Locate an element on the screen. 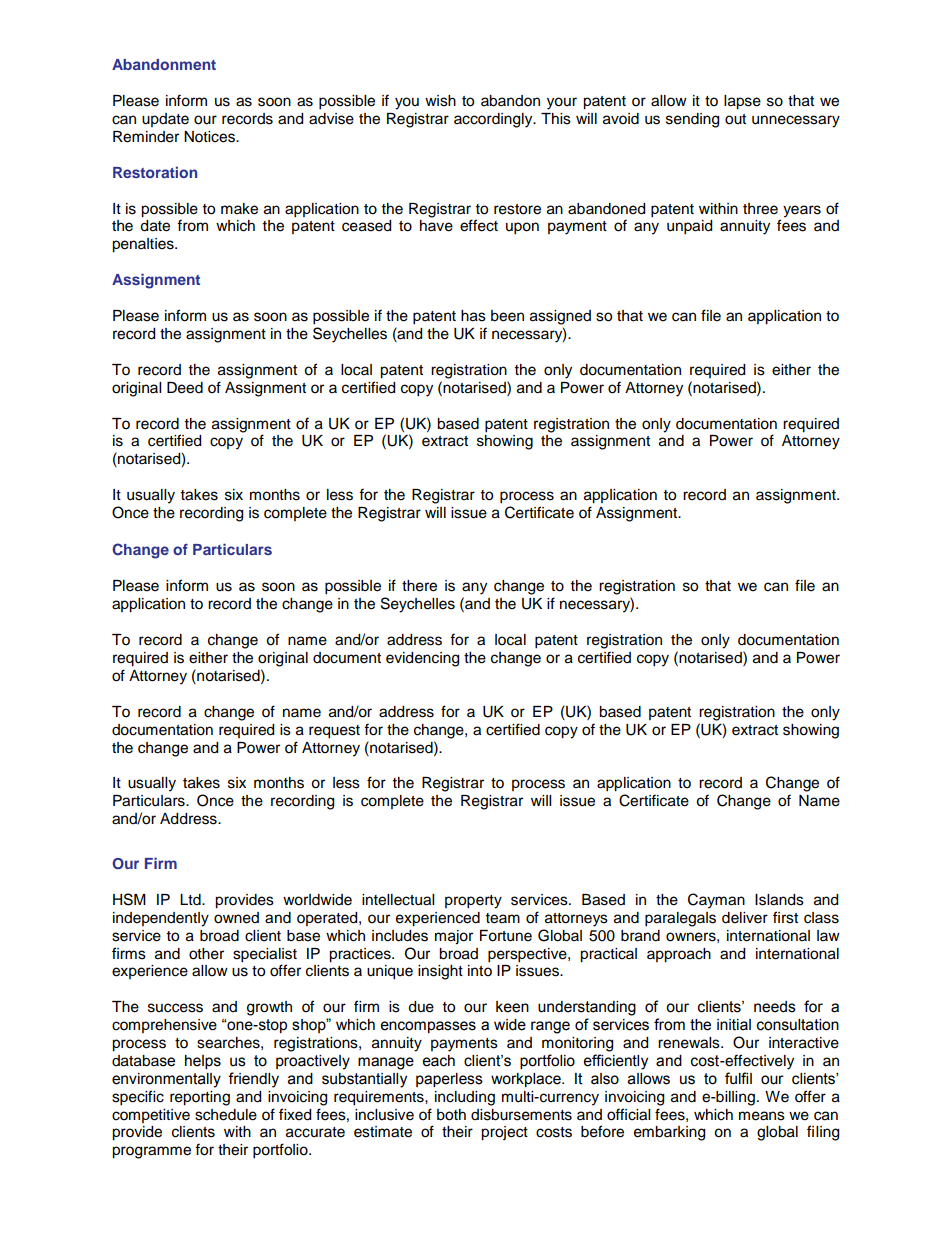 The width and height of the screenshot is (952, 1233). assigned is located at coordinates (560, 317).
